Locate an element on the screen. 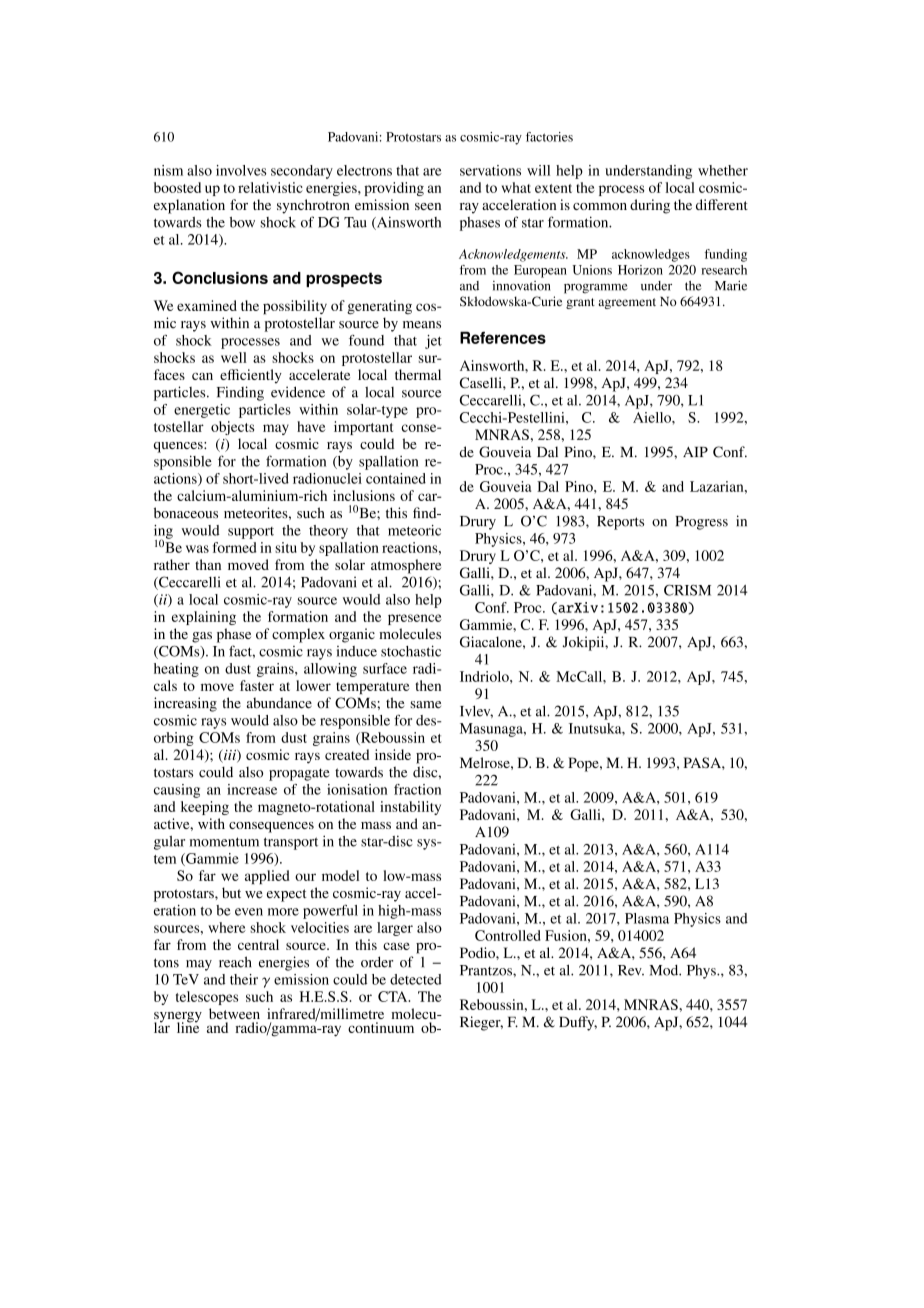 The image size is (924, 1308). AIP is located at coordinates (695, 452).
